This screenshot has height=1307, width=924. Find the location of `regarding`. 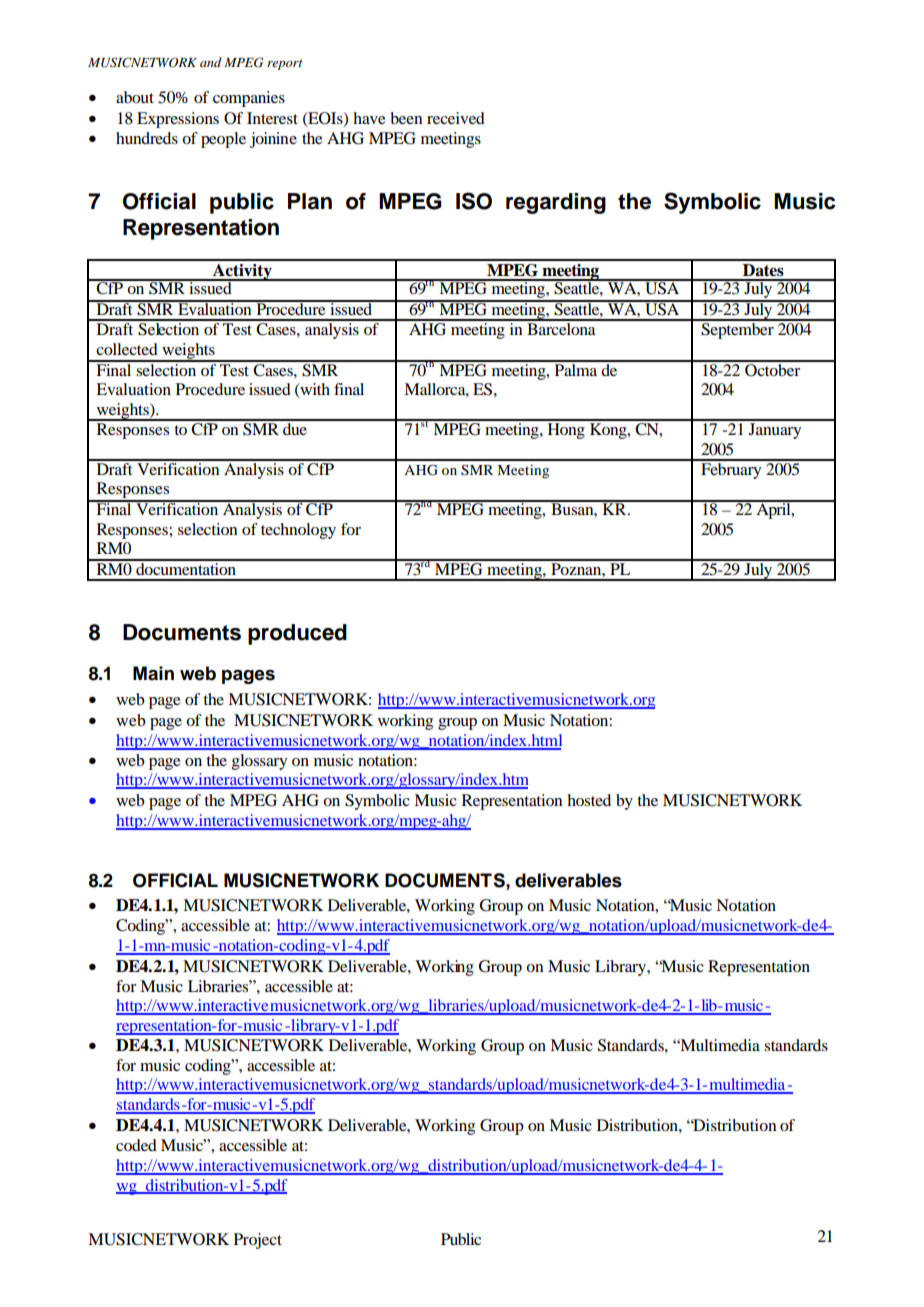

regarding is located at coordinates (556, 203).
